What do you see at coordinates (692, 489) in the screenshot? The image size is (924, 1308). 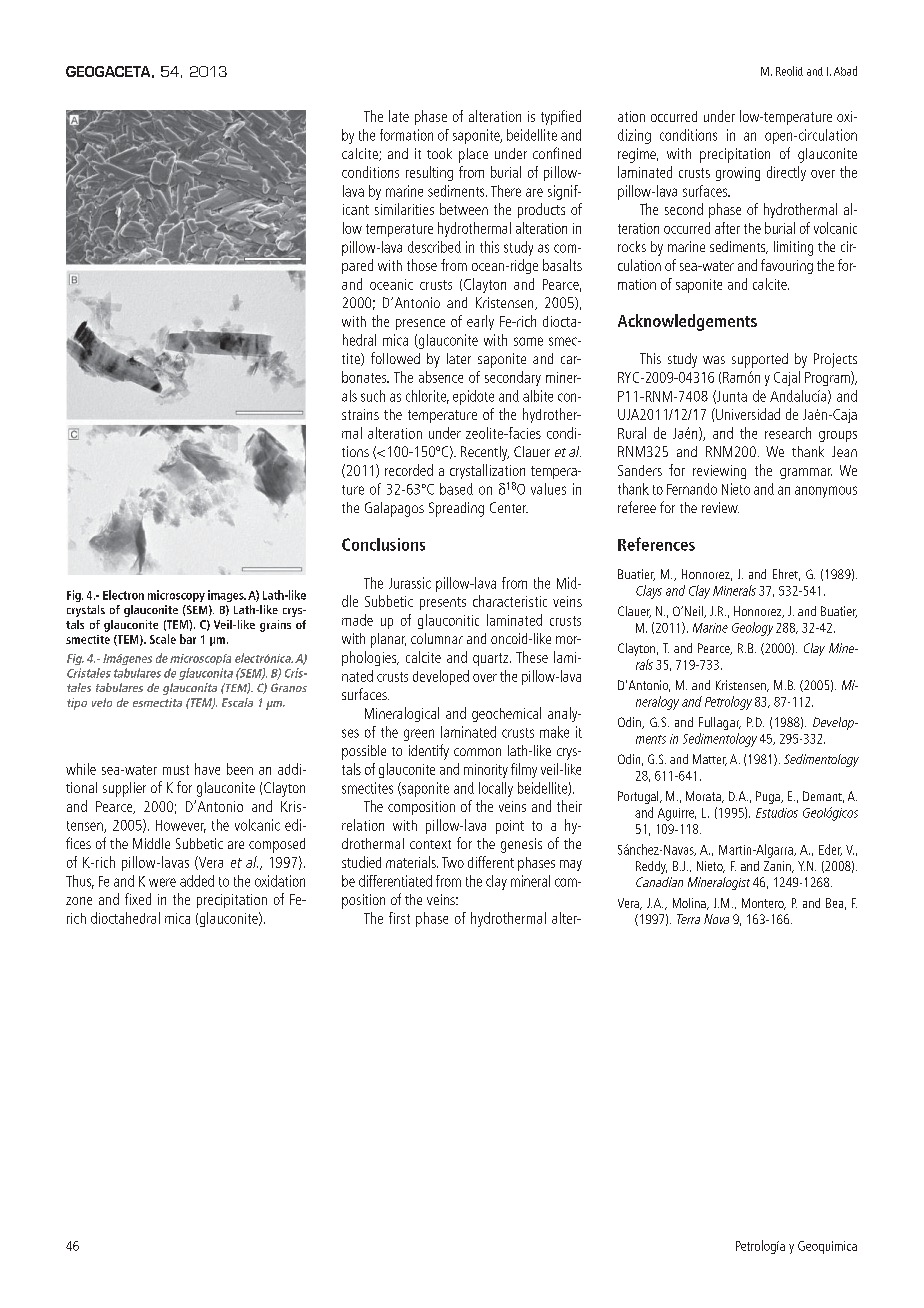 I see `Fernando` at bounding box center [692, 489].
